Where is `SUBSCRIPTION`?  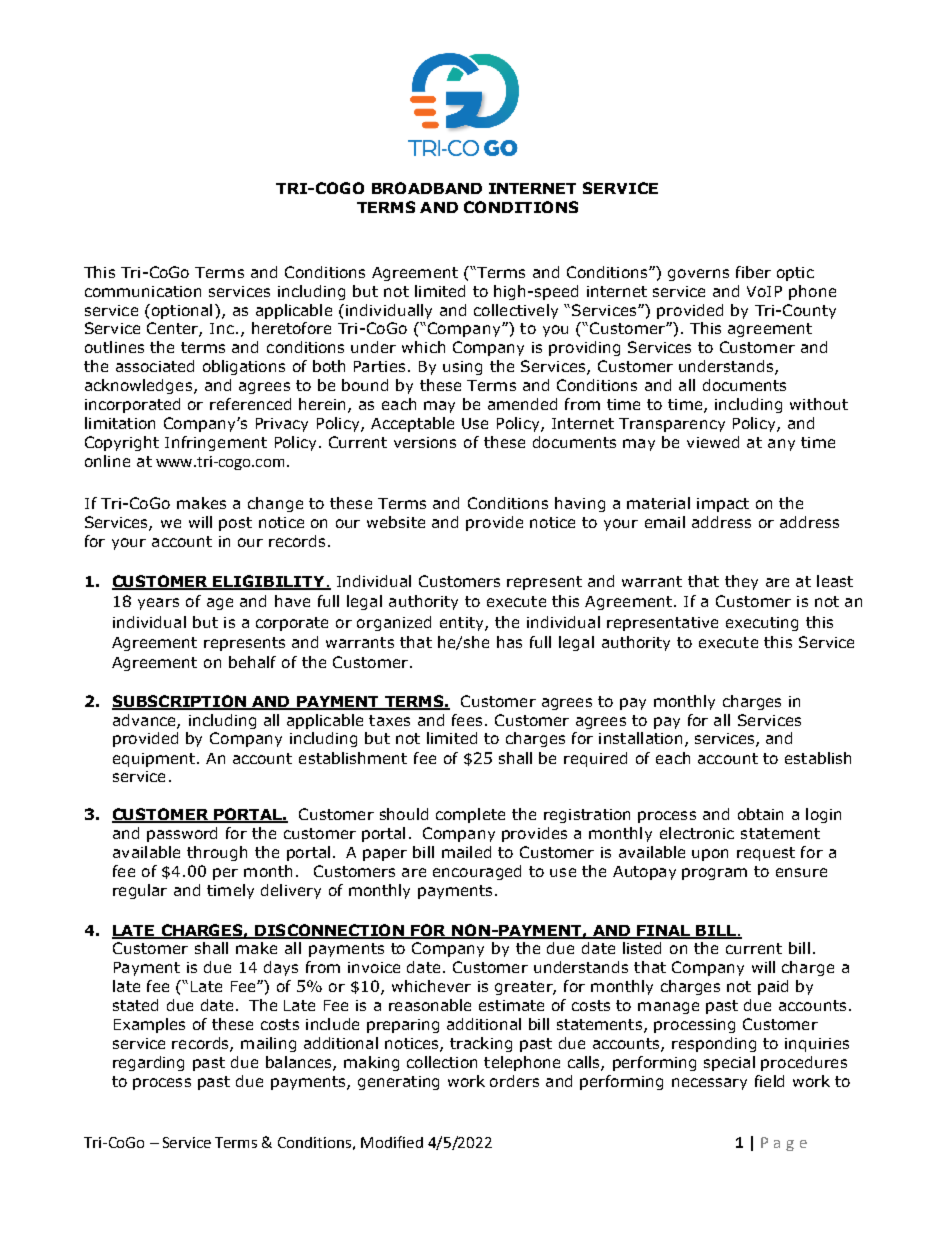
SUBSCRIPTION is located at coordinates (180, 702).
